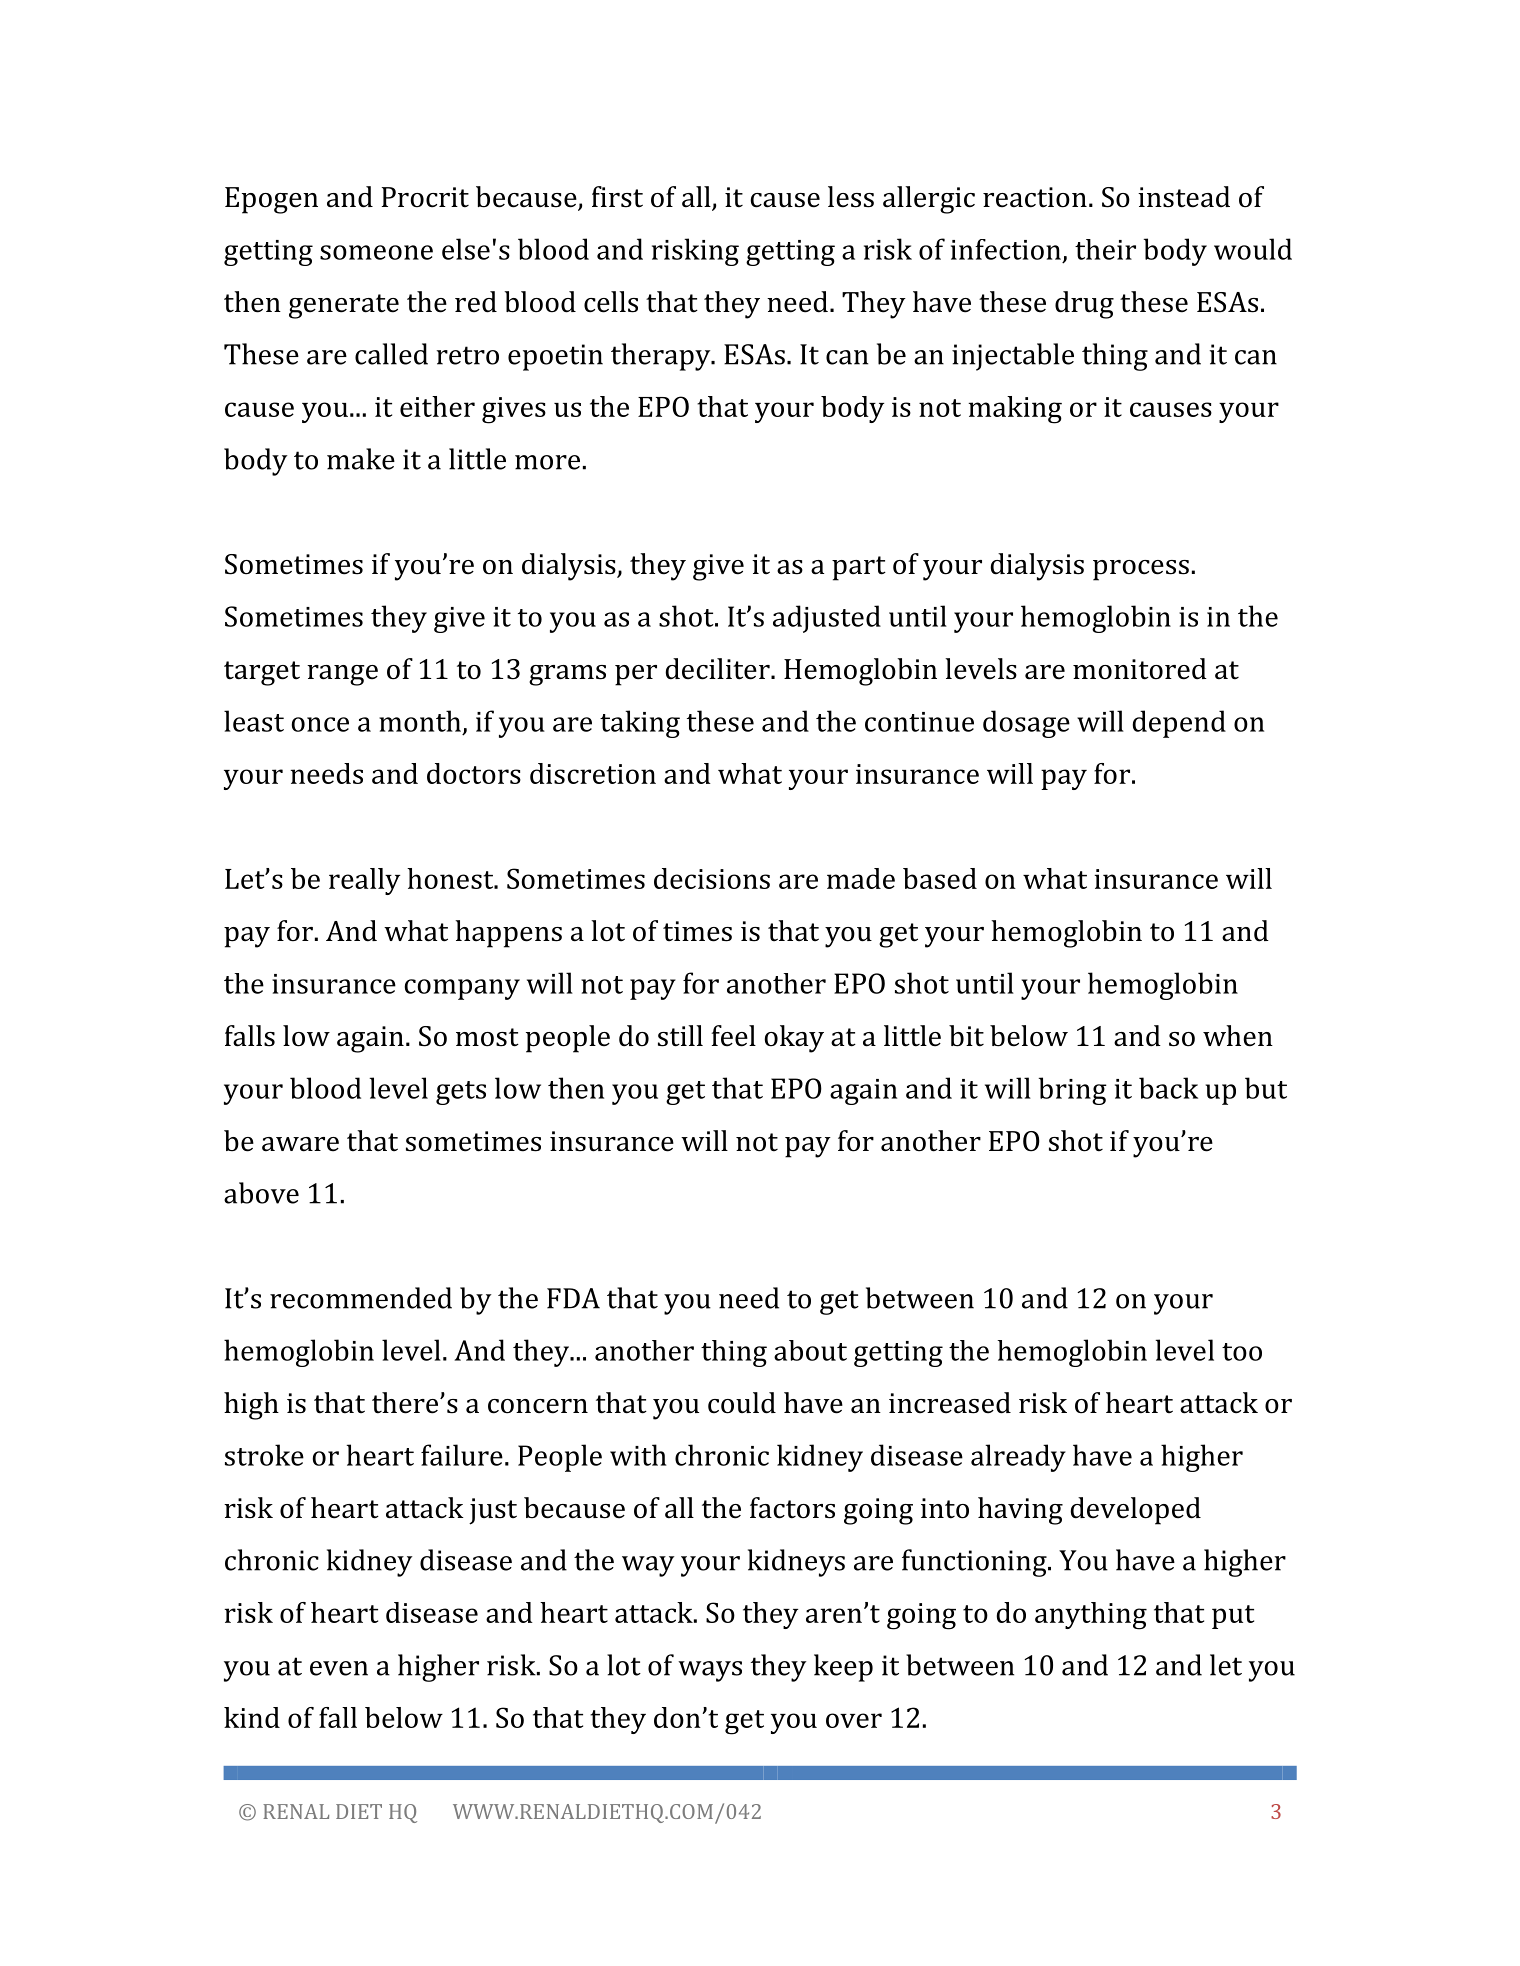 Image resolution: width=1520 pixels, height=1966 pixels. I want to click on company, so click(462, 989).
